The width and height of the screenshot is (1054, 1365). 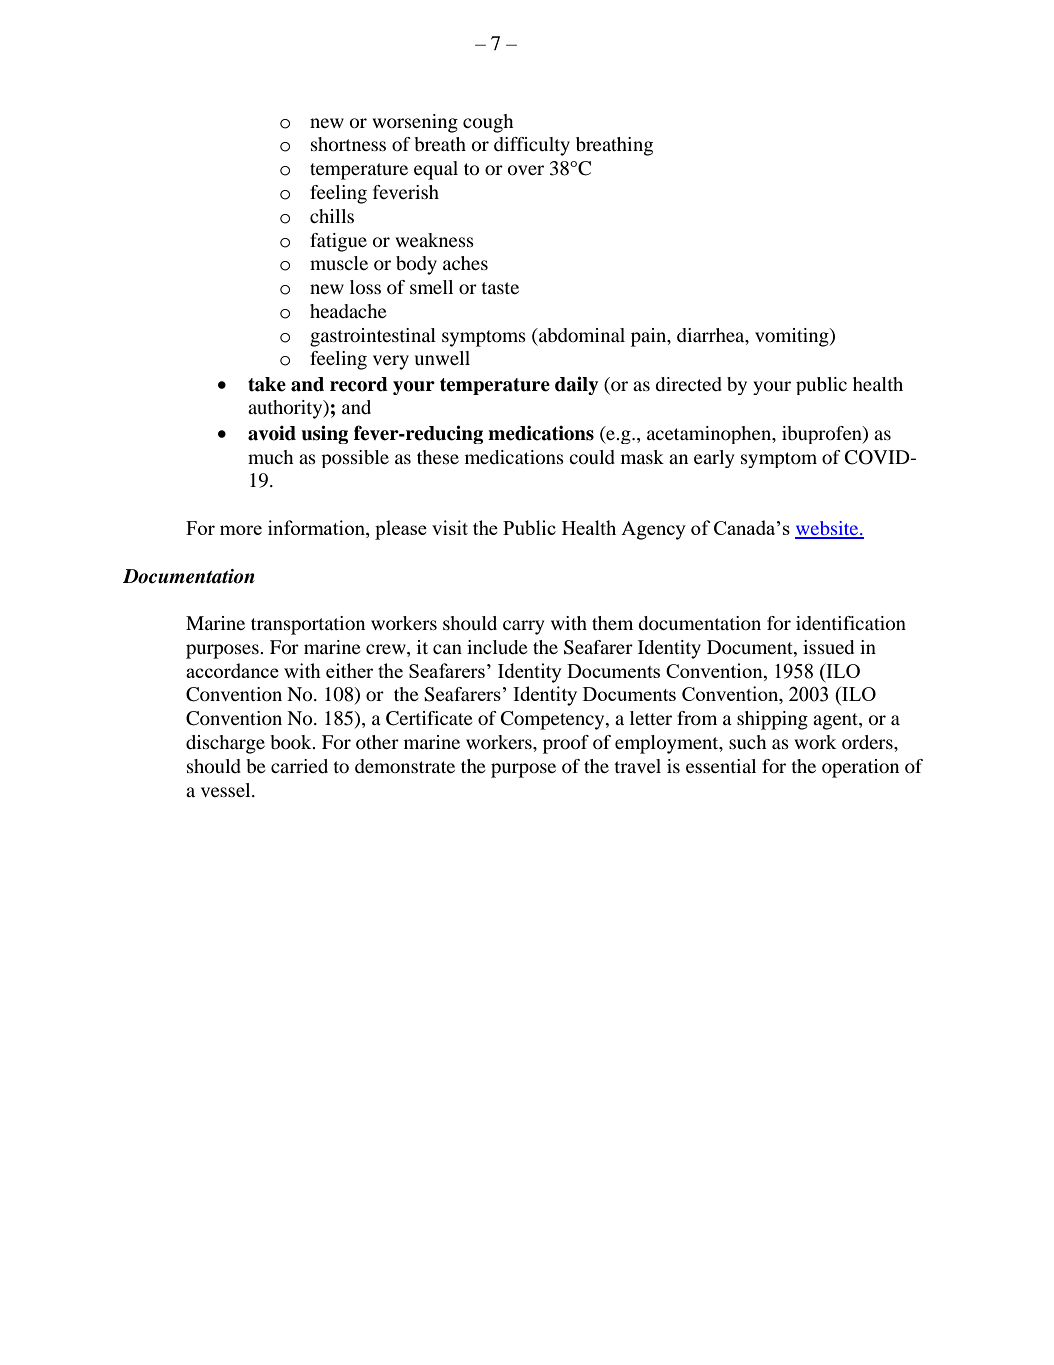 I want to click on take, so click(x=267, y=384).
